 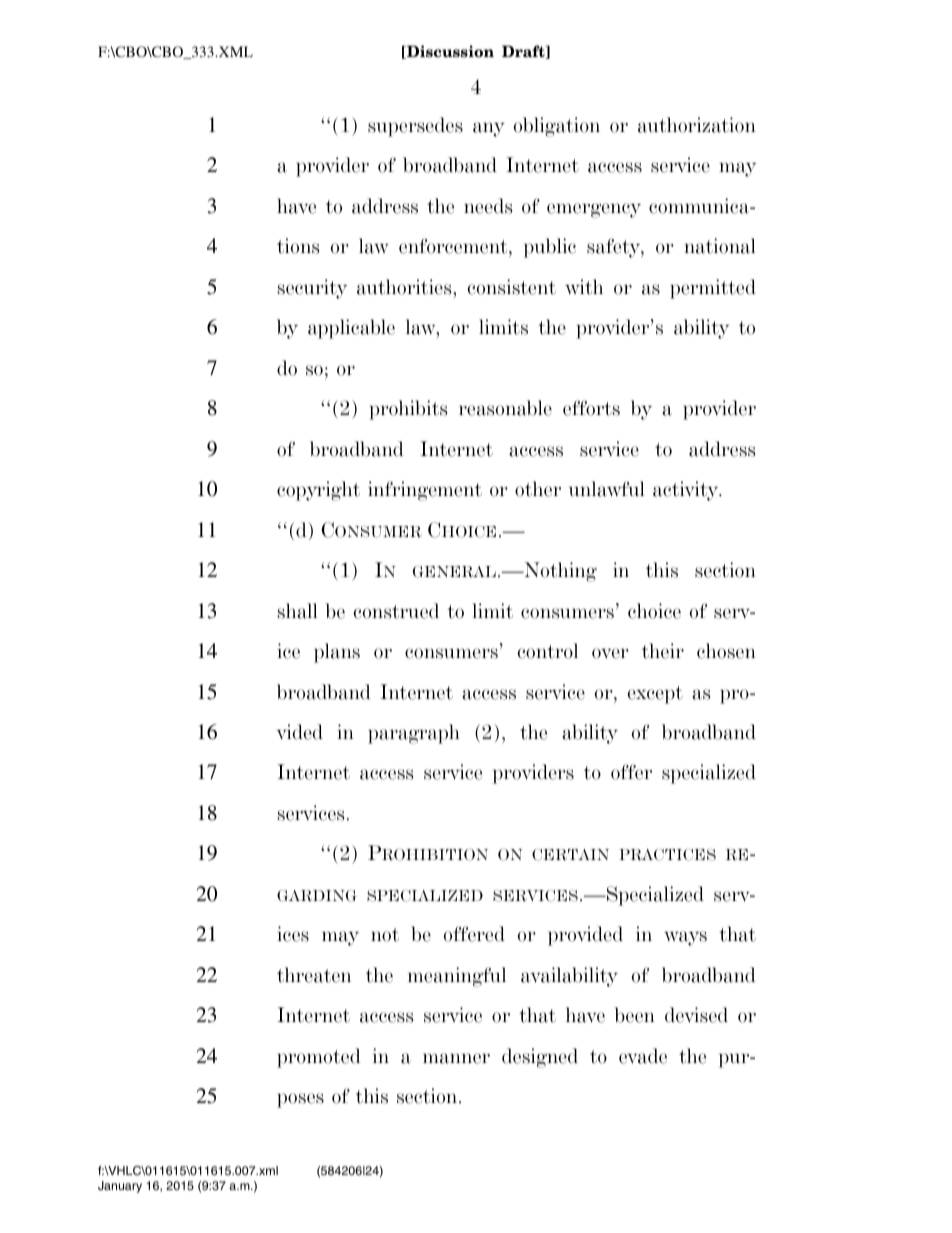 I want to click on Discussion, so click(x=449, y=52).
